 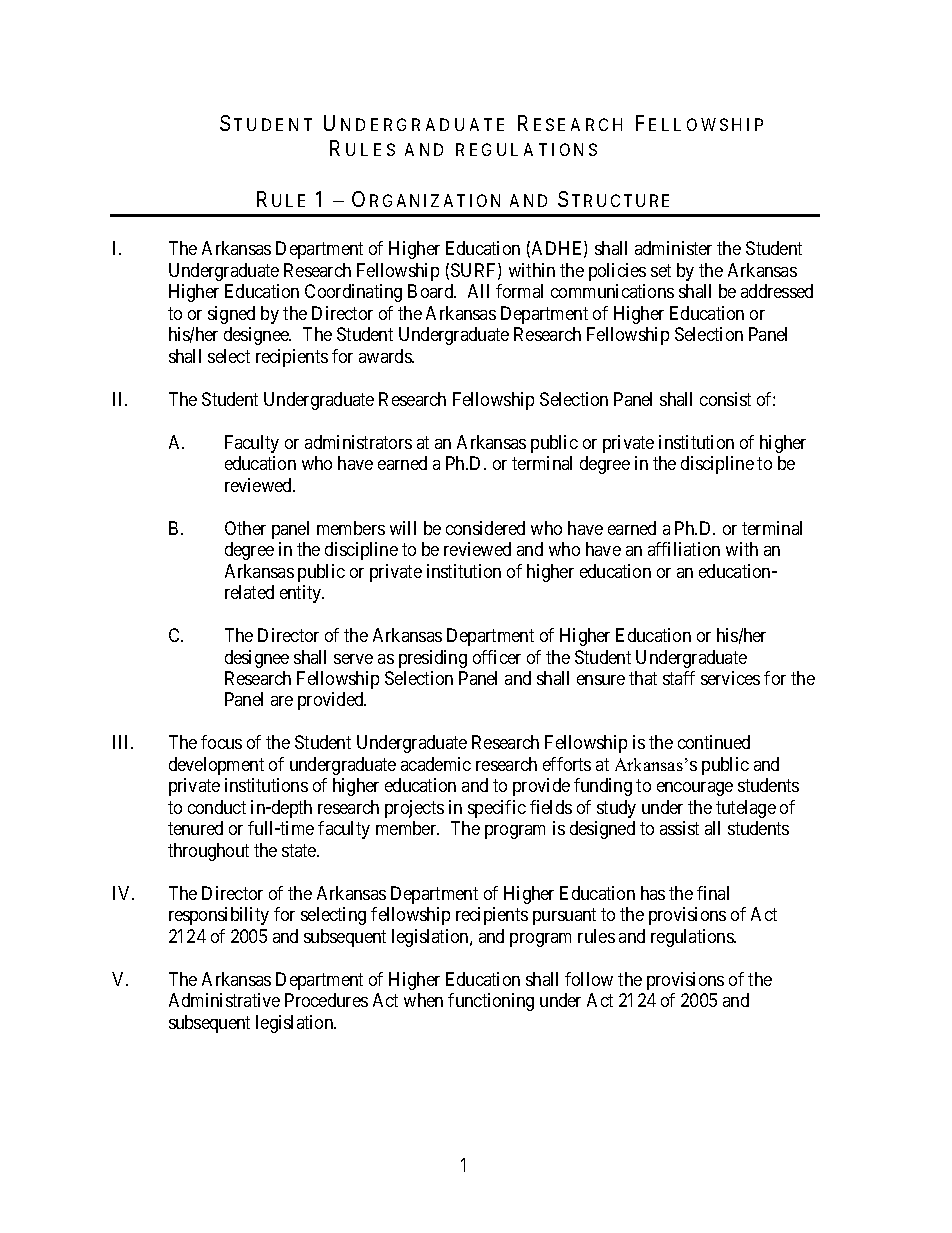 I want to click on when, so click(x=423, y=1000).
